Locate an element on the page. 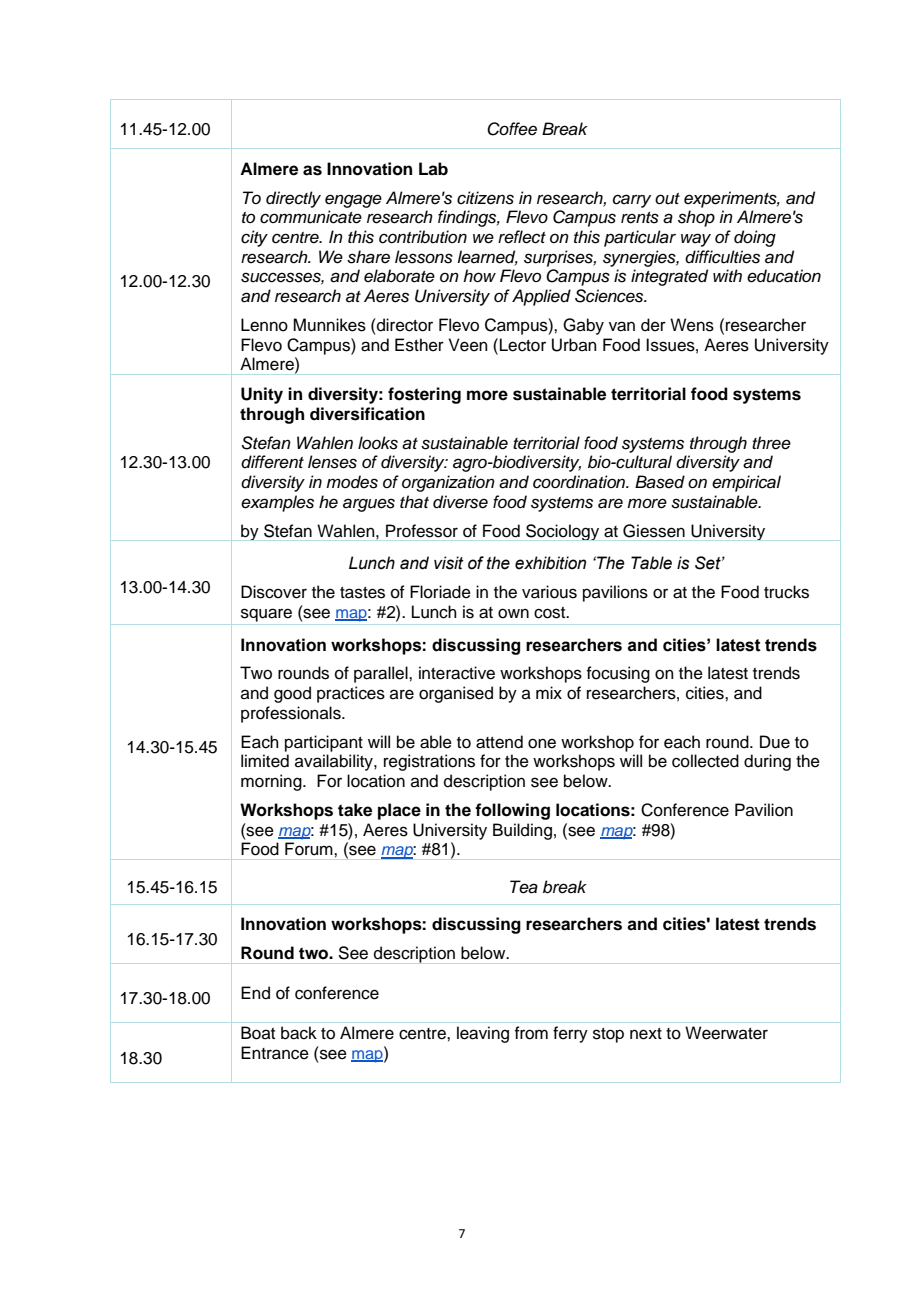  directly is located at coordinates (293, 199).
